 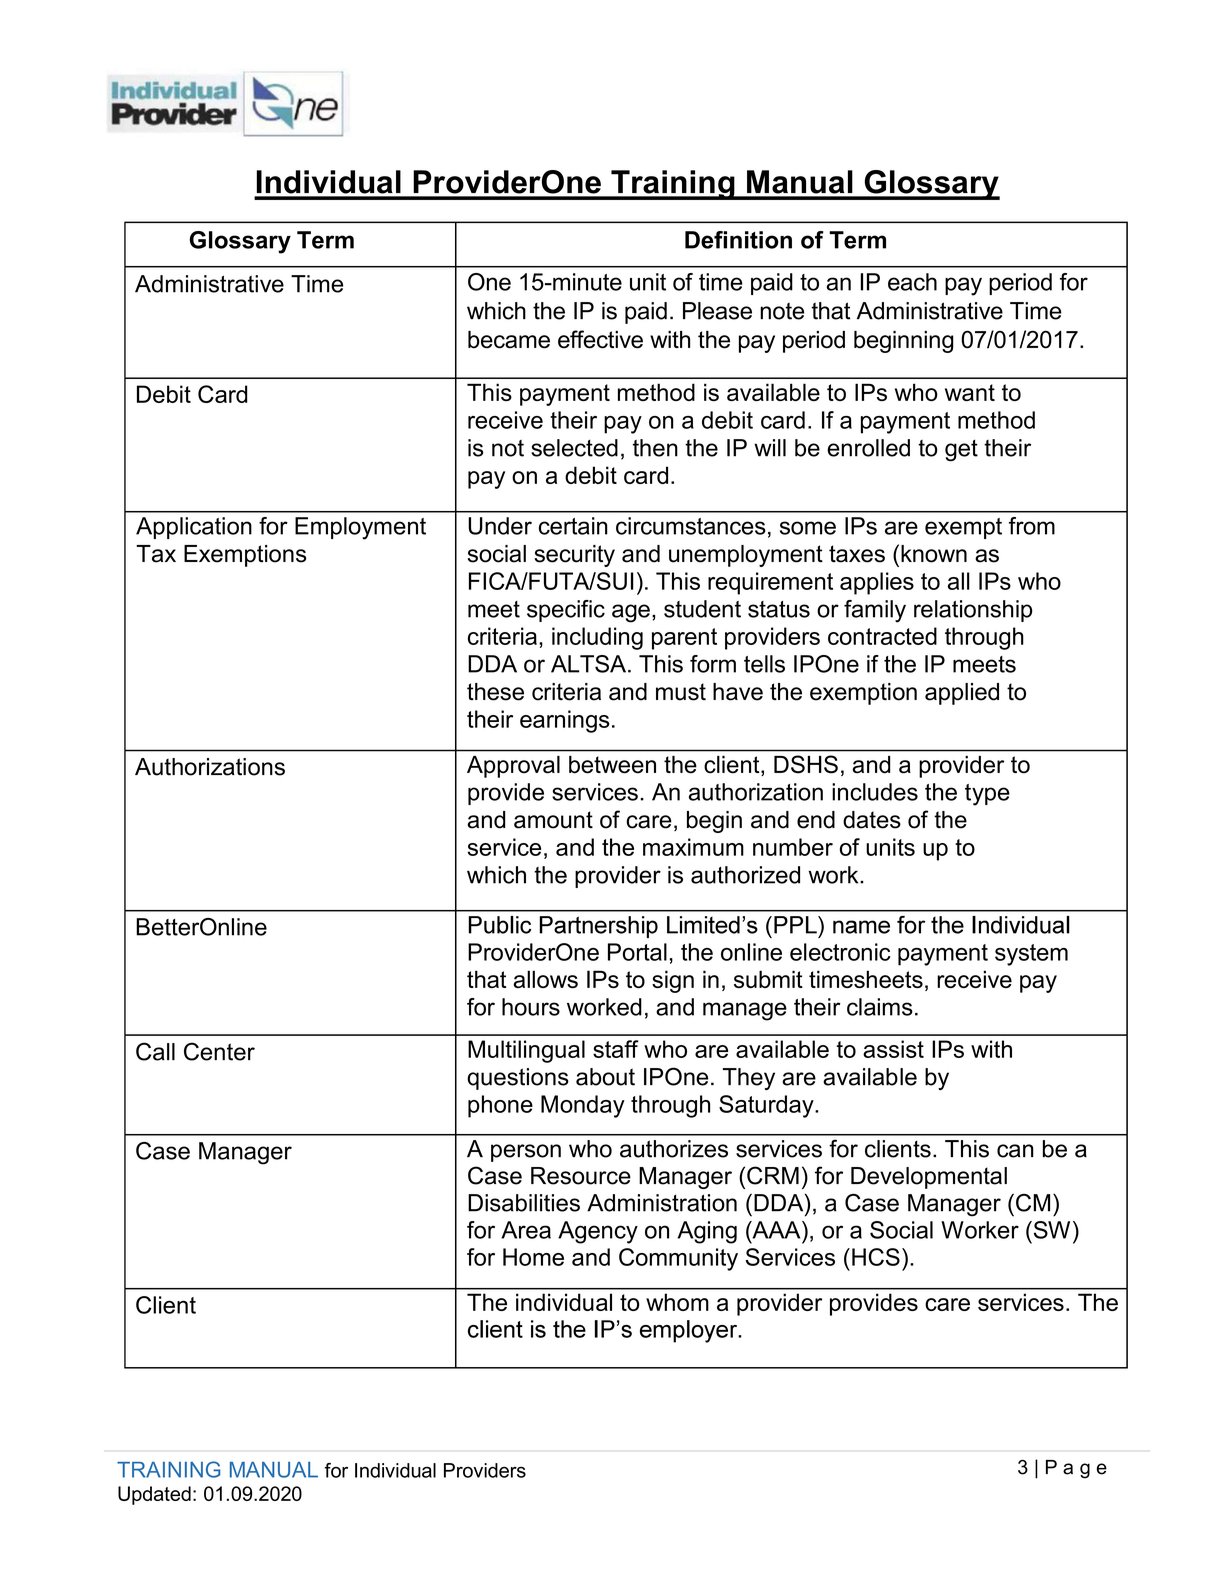 I want to click on Center, so click(x=219, y=1051).
